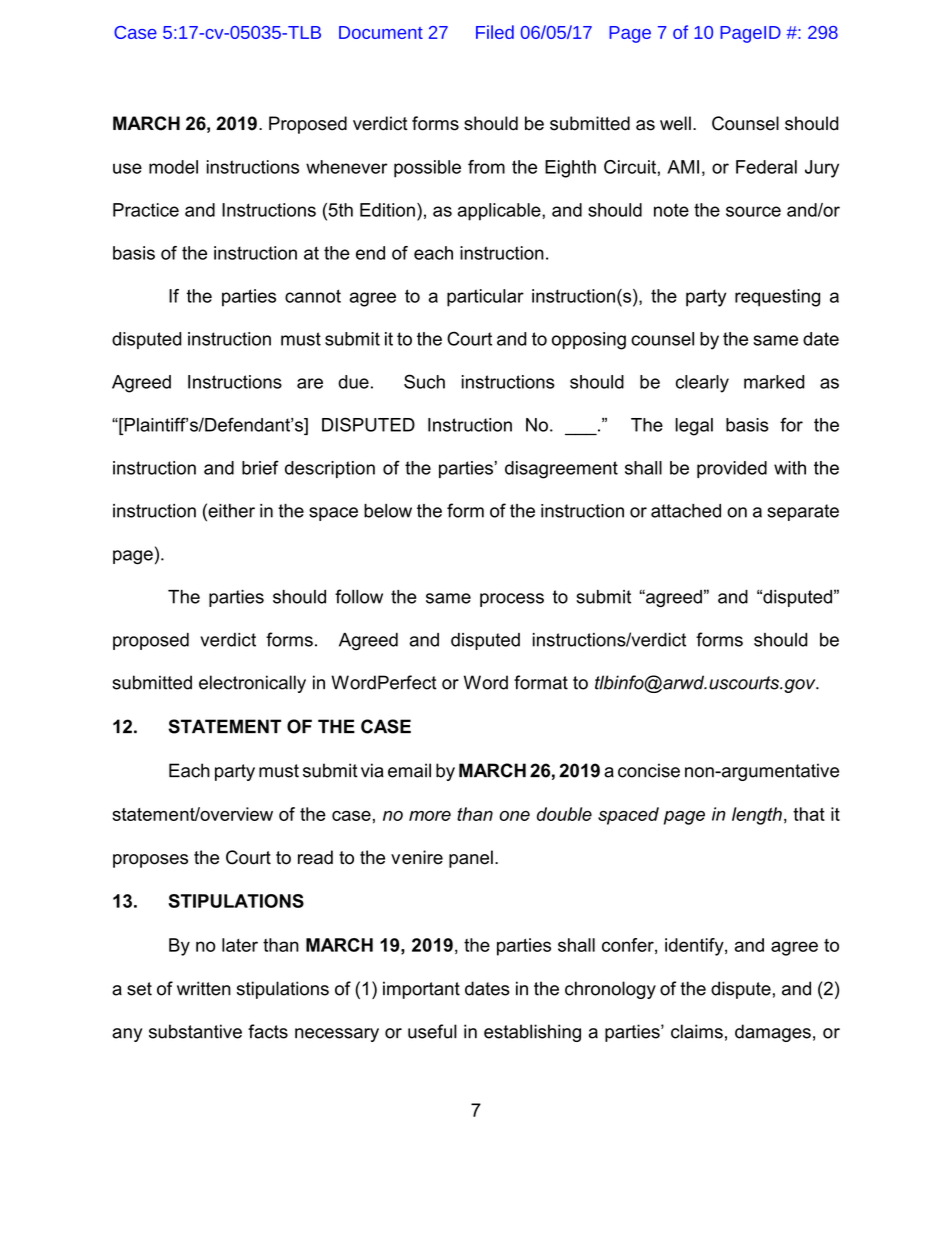  What do you see at coordinates (495, 32) in the screenshot?
I see `Filed` at bounding box center [495, 32].
